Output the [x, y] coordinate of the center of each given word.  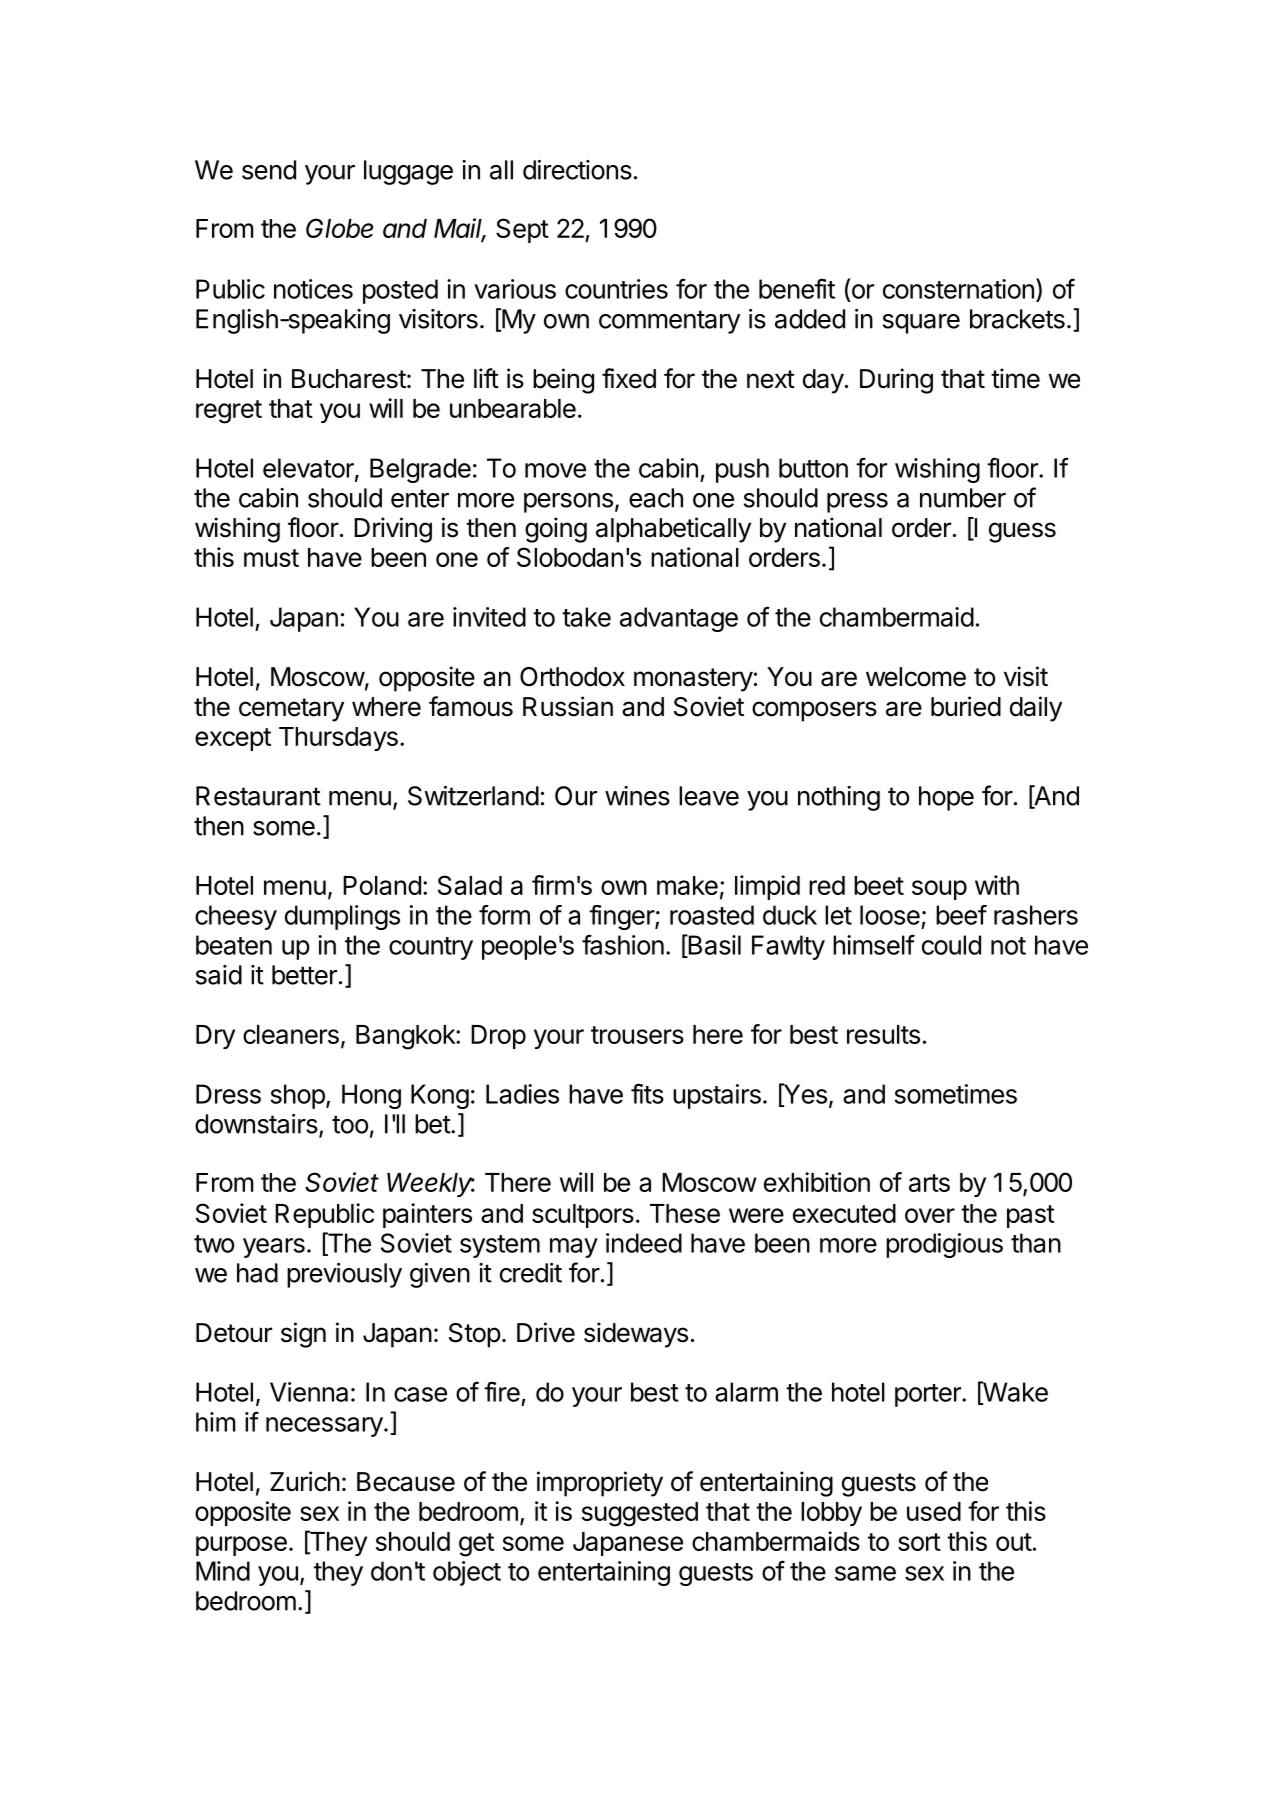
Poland [382, 885]
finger [622, 917]
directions [577, 170]
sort [919, 1542]
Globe [339, 228]
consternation [958, 289]
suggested [640, 1514]
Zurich [305, 1481]
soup [939, 890]
